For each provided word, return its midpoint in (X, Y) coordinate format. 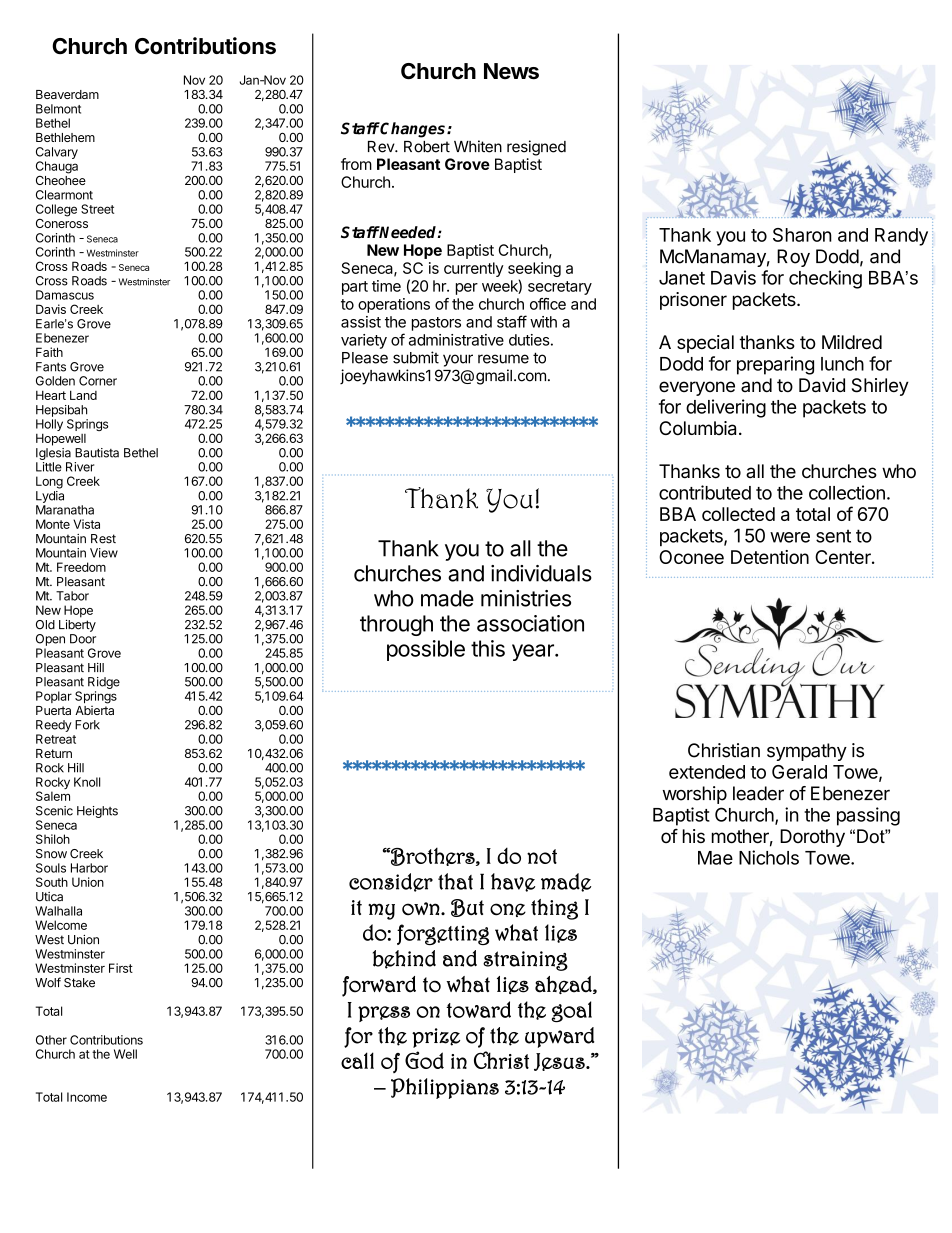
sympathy (807, 752)
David (822, 385)
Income (87, 1097)
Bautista (97, 453)
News (511, 71)
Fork (87, 725)
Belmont (58, 109)
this (488, 648)
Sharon (802, 235)
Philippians (445, 1088)
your (458, 360)
